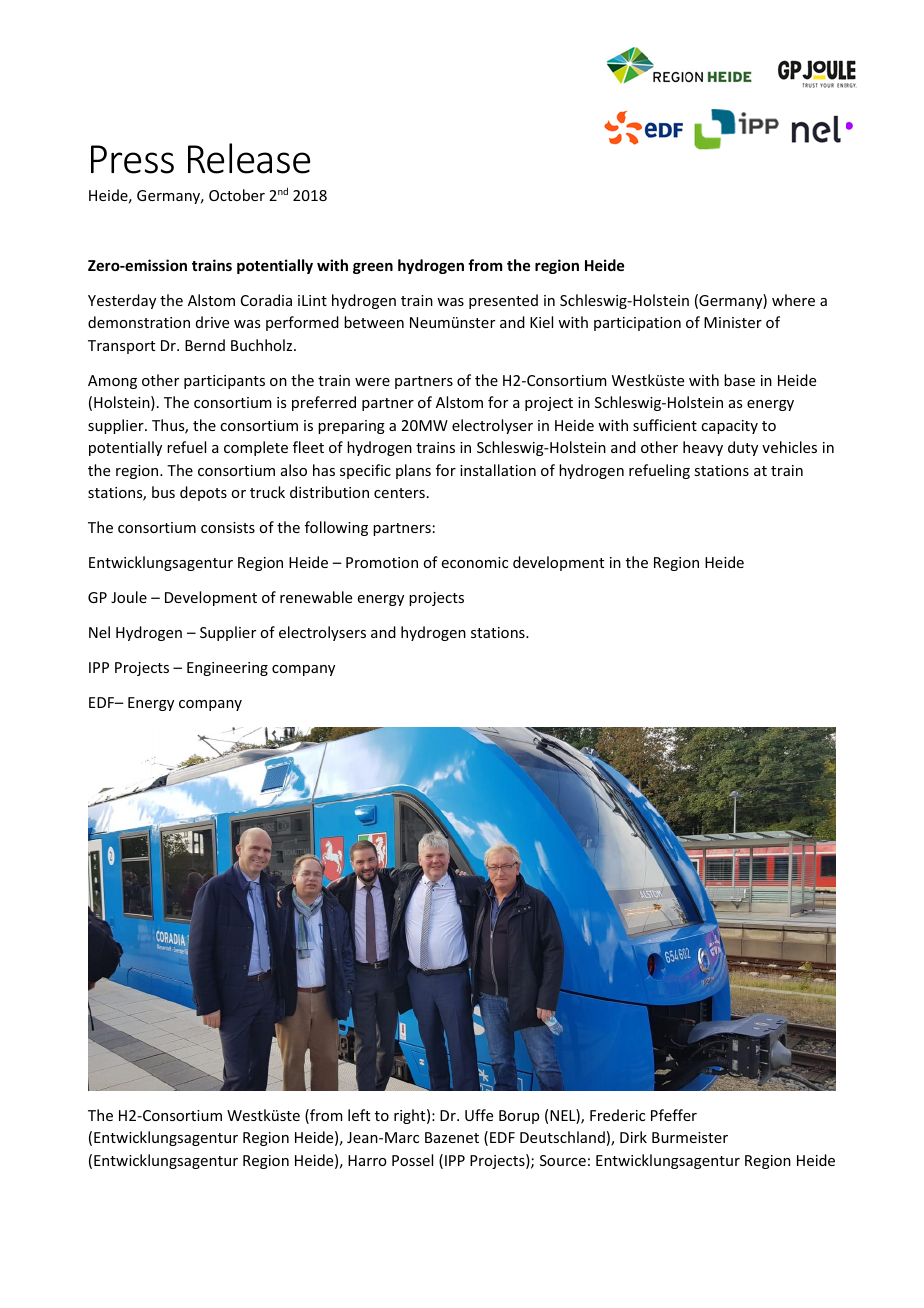 Image resolution: width=924 pixels, height=1308 pixels. Describe the element at coordinates (617, 1115) in the screenshot. I see `Frederic` at that location.
